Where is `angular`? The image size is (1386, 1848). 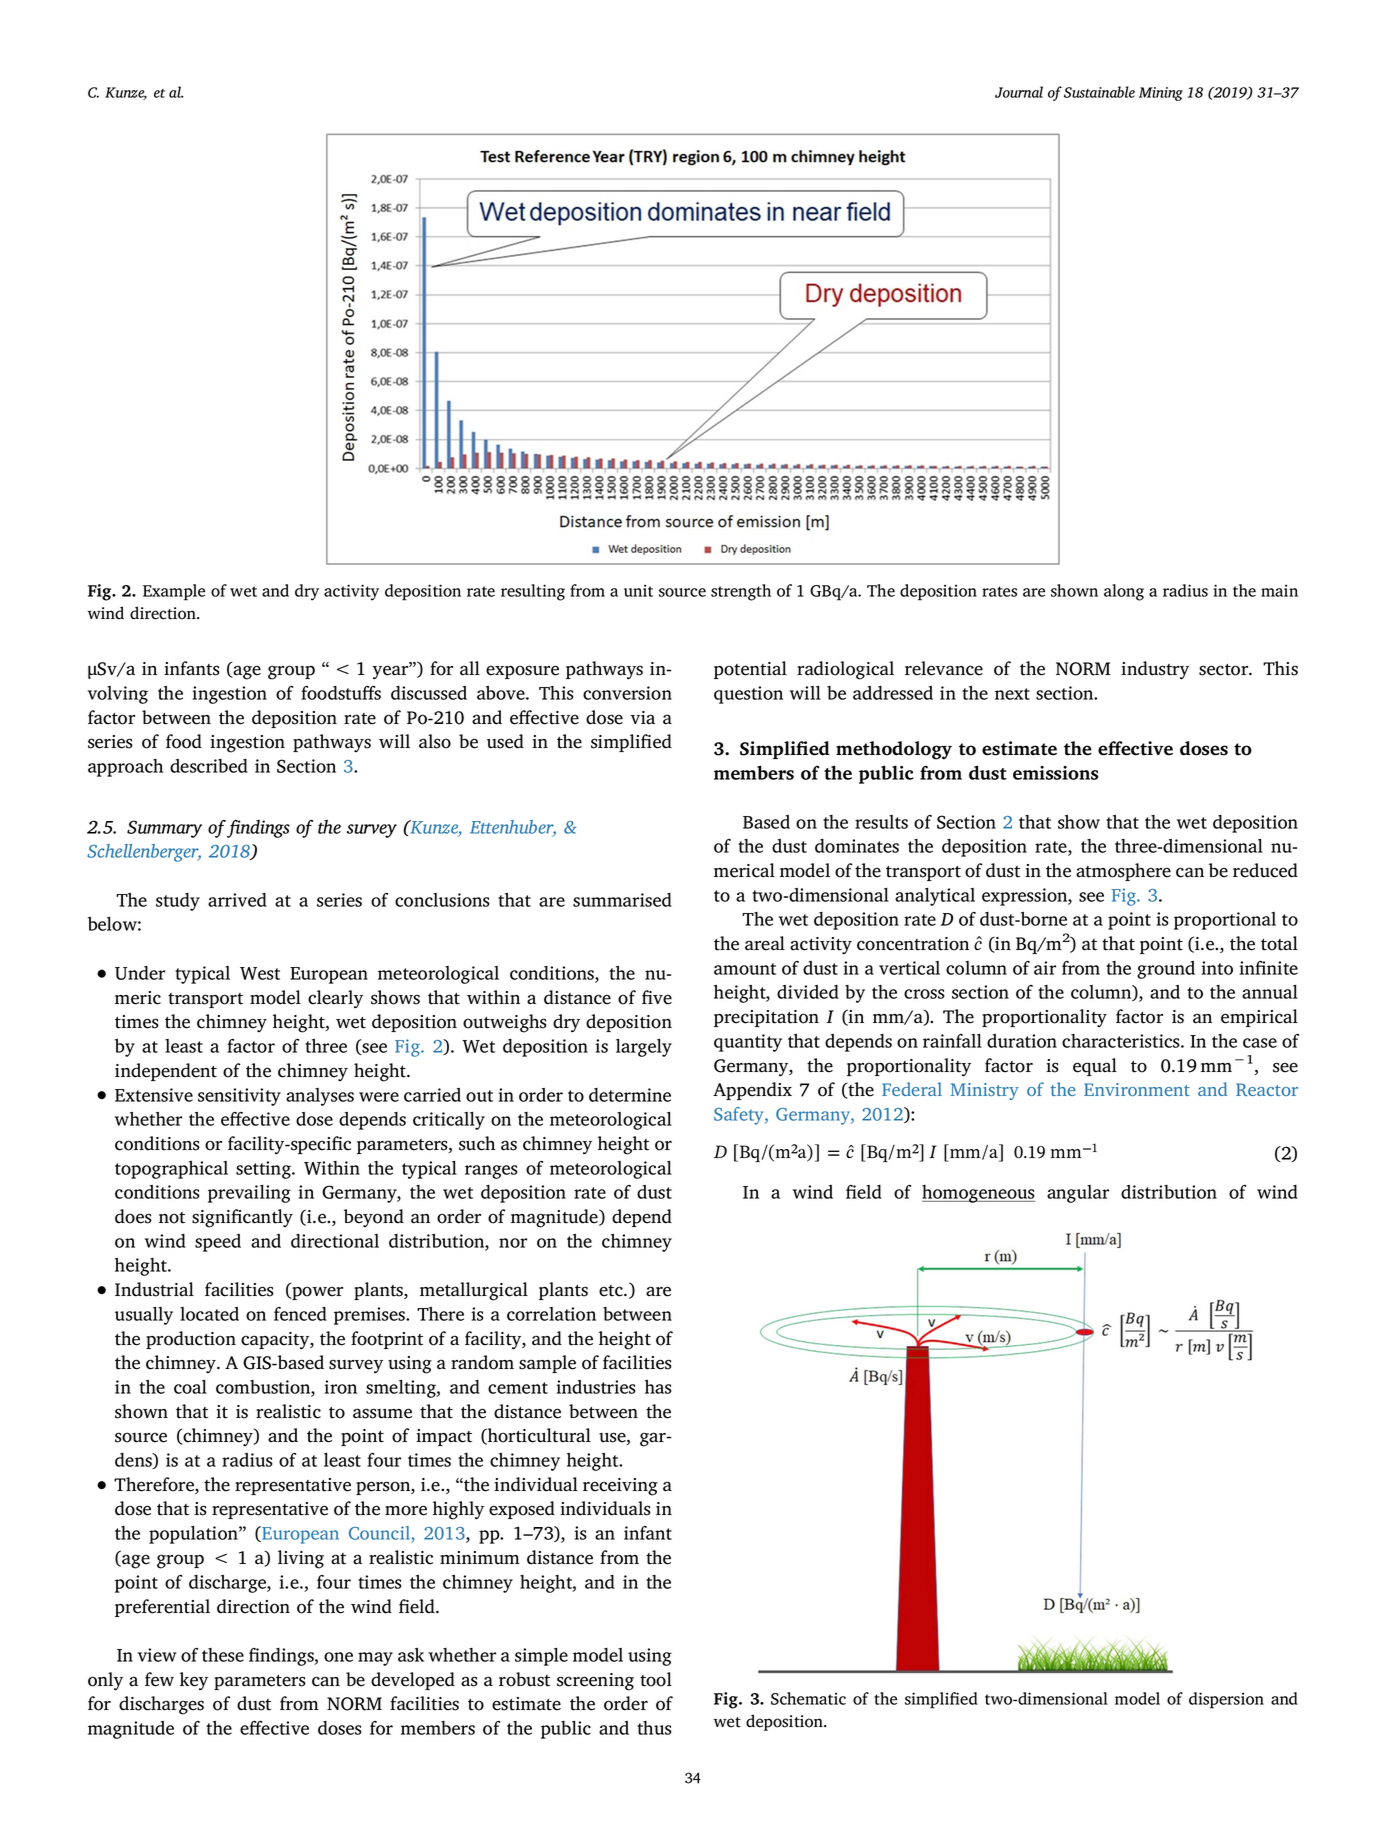
angular is located at coordinates (1078, 1194).
